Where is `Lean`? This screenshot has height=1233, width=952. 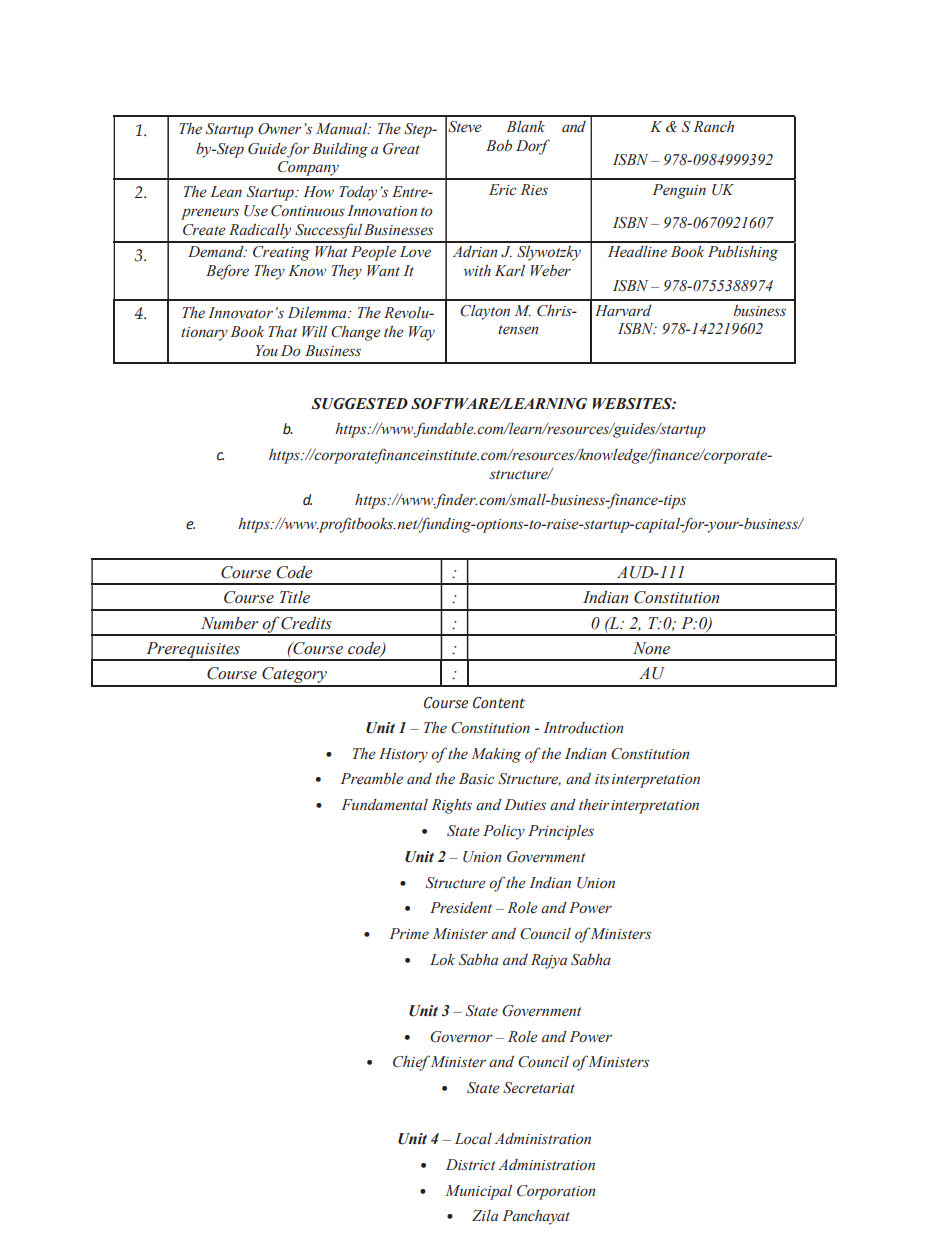
Lean is located at coordinates (226, 191).
